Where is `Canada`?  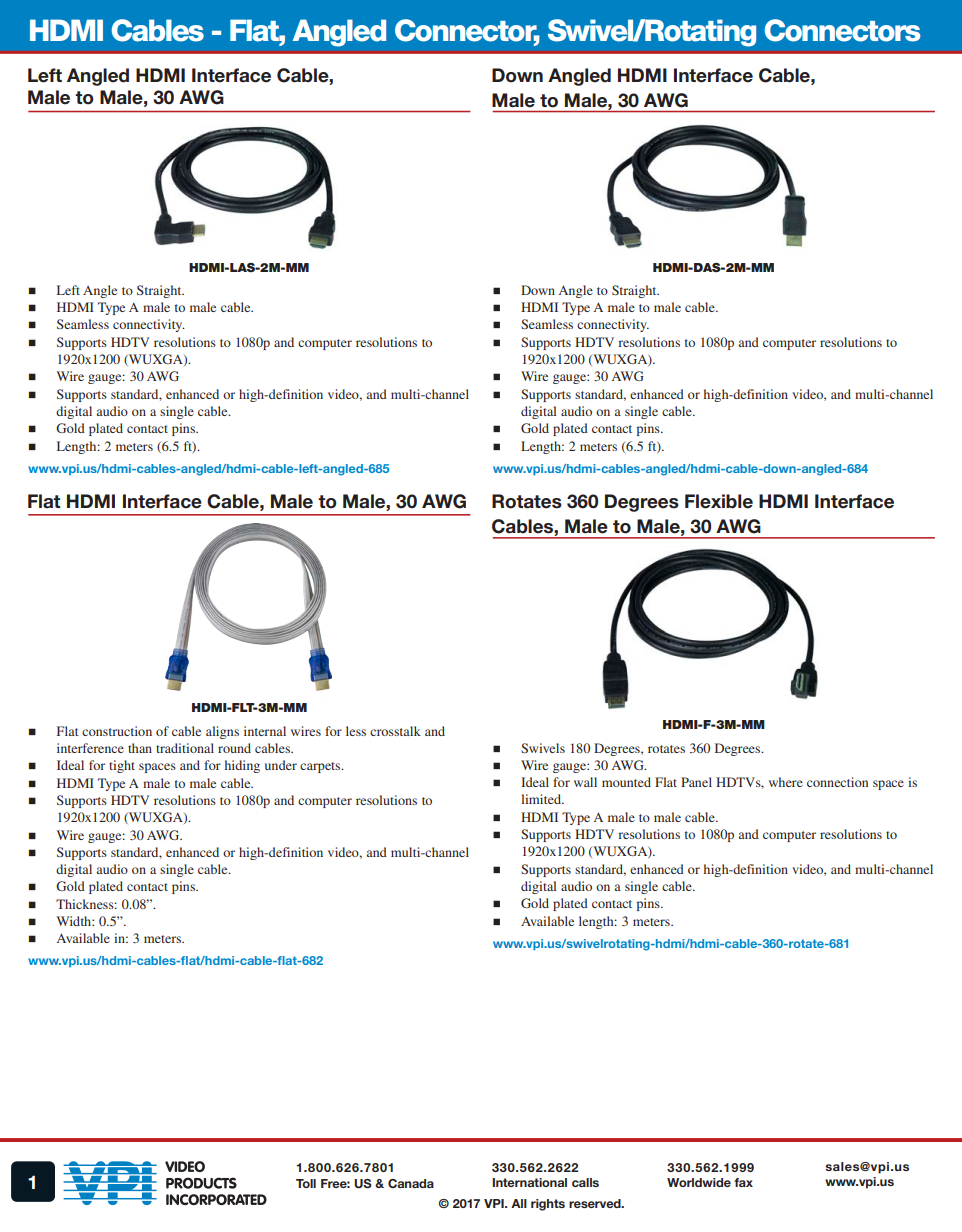 Canada is located at coordinates (411, 1183).
